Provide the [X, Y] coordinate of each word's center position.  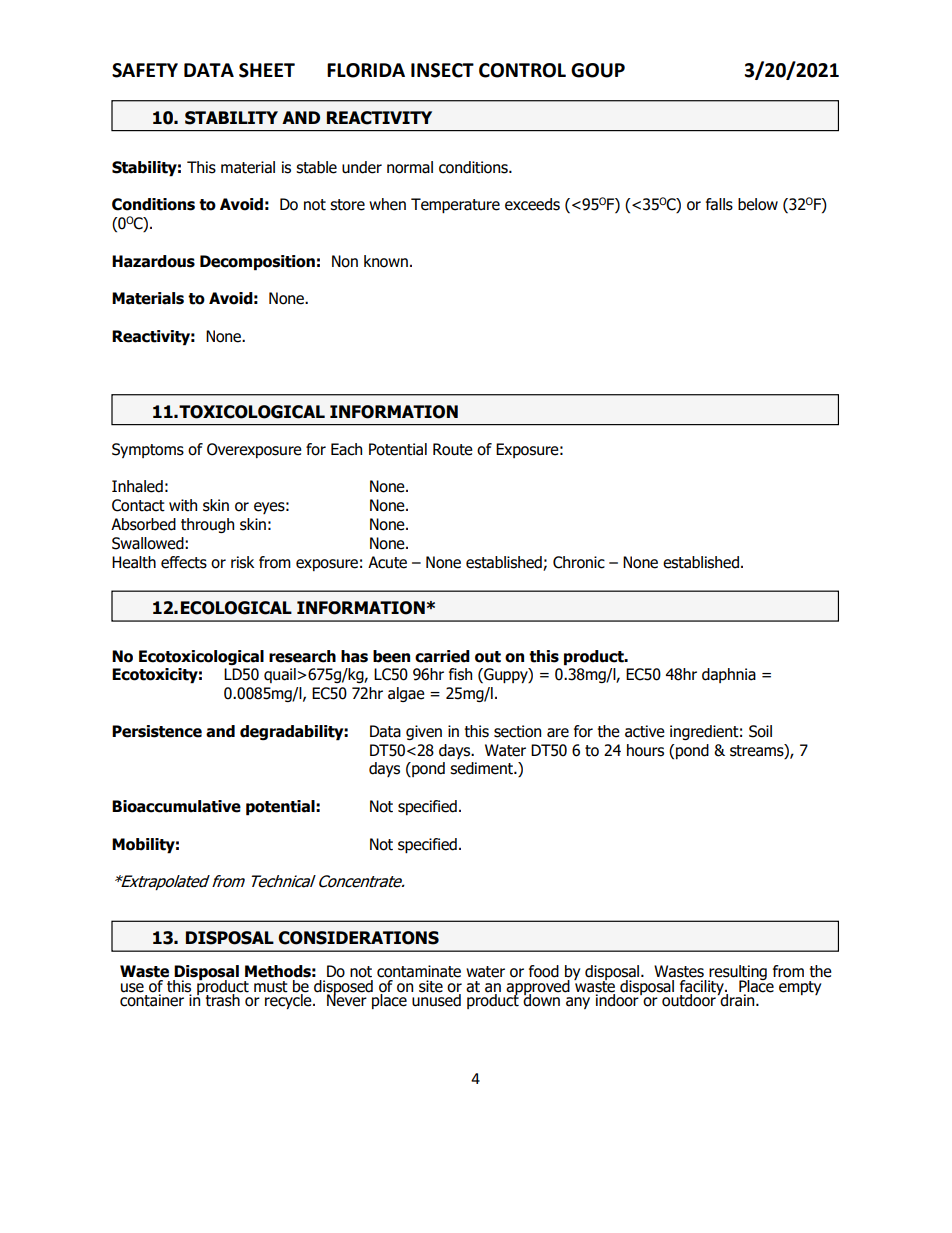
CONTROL [522, 70]
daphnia [729, 675]
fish [460, 674]
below [758, 204]
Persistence [157, 731]
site [431, 986]
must [271, 987]
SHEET [267, 70]
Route [453, 449]
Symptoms [148, 450]
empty [800, 988]
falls [719, 204]
